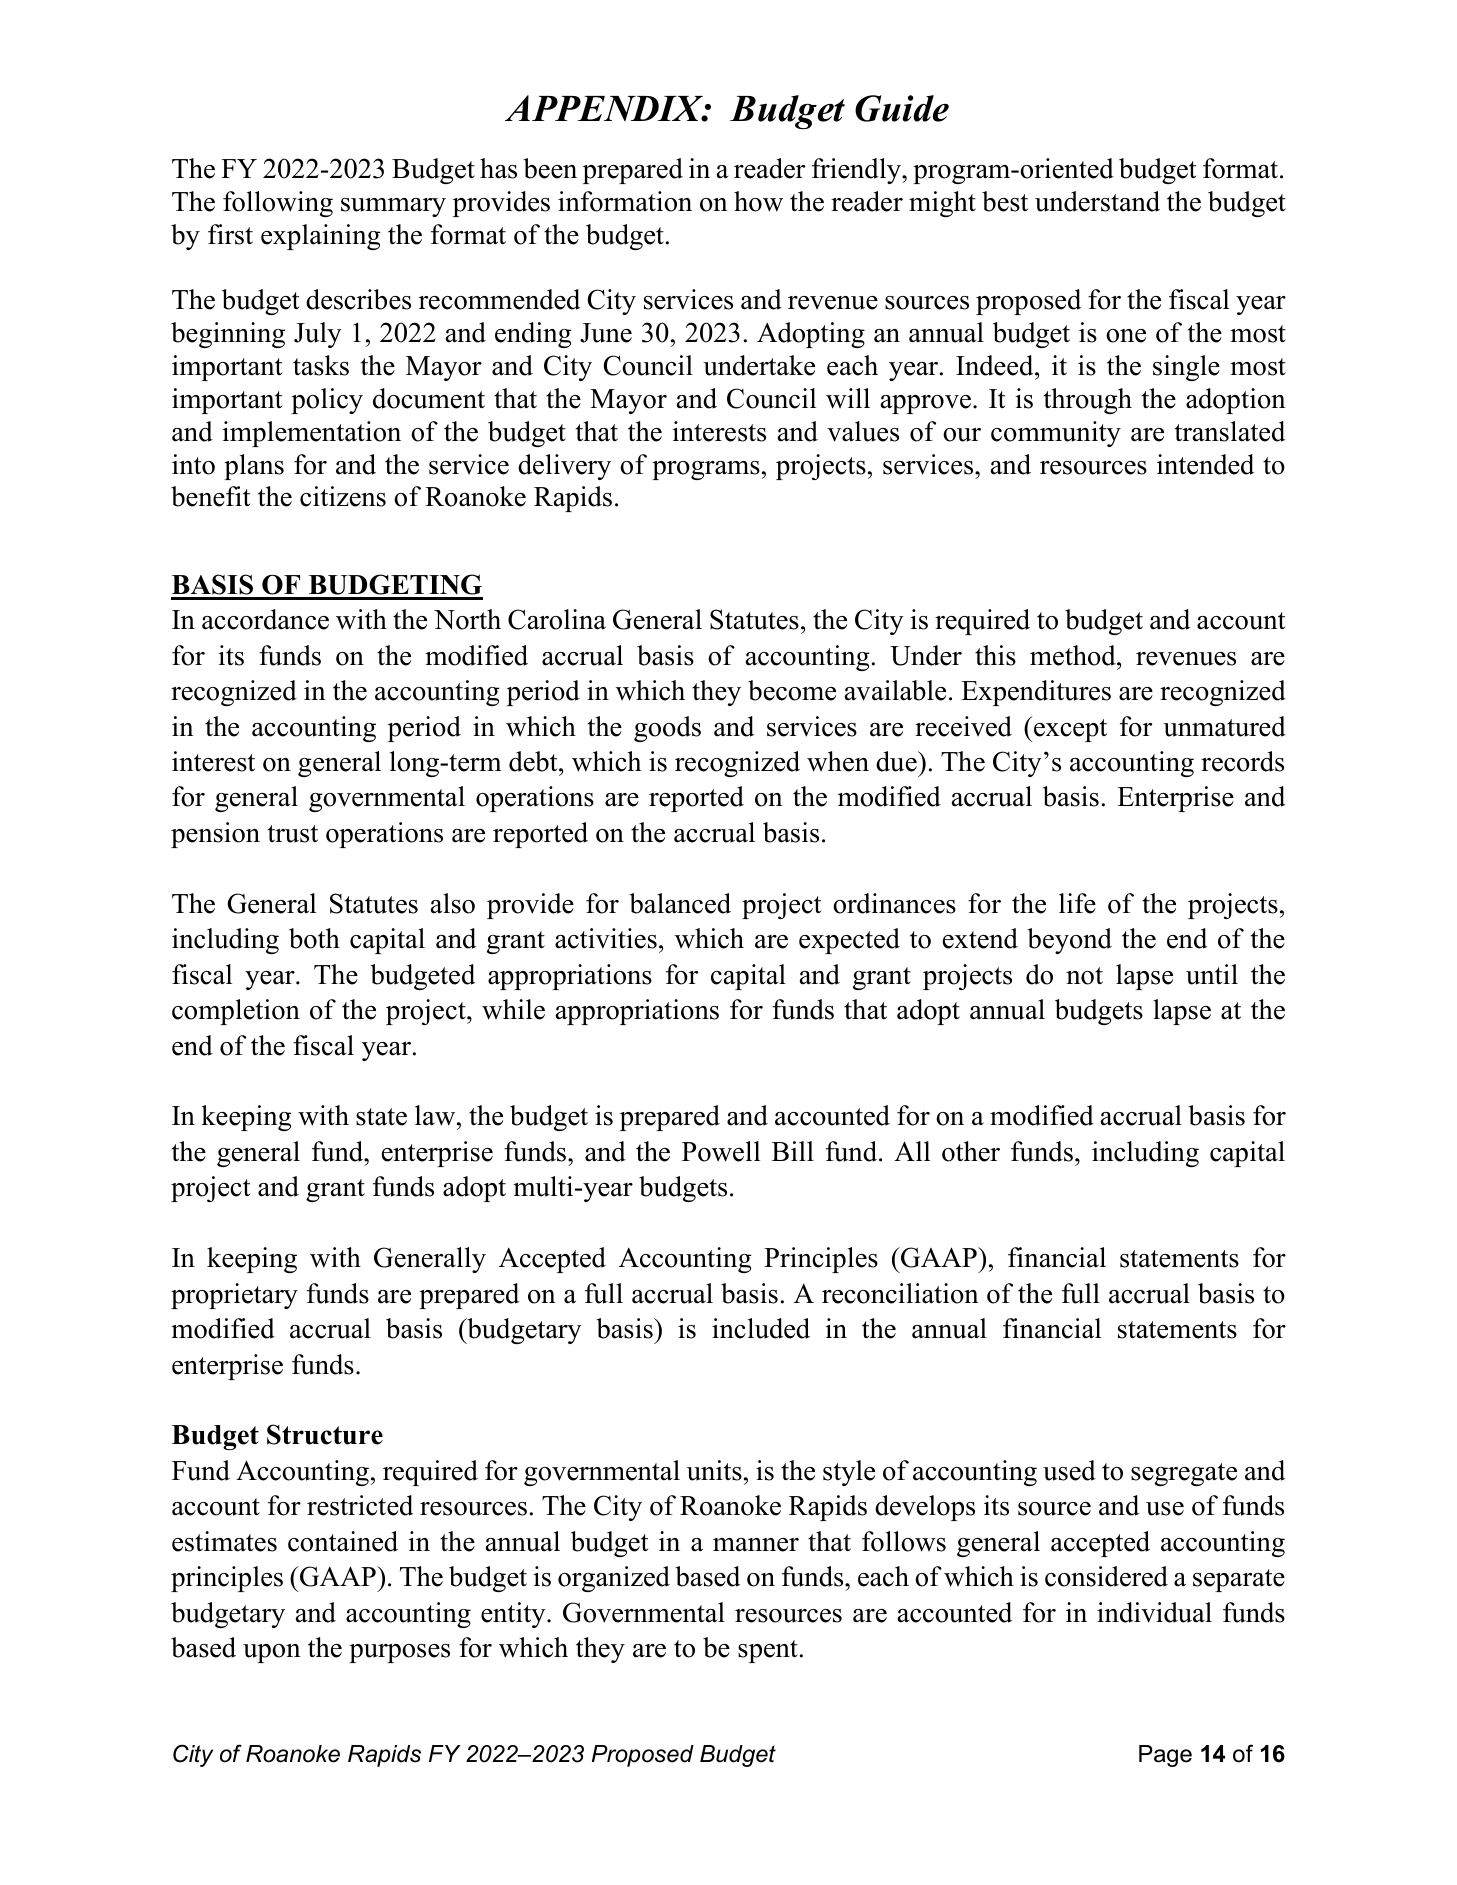 The width and height of the image is (1457, 1885). Describe the element at coordinates (1005, 201) in the image. I see `best` at that location.
